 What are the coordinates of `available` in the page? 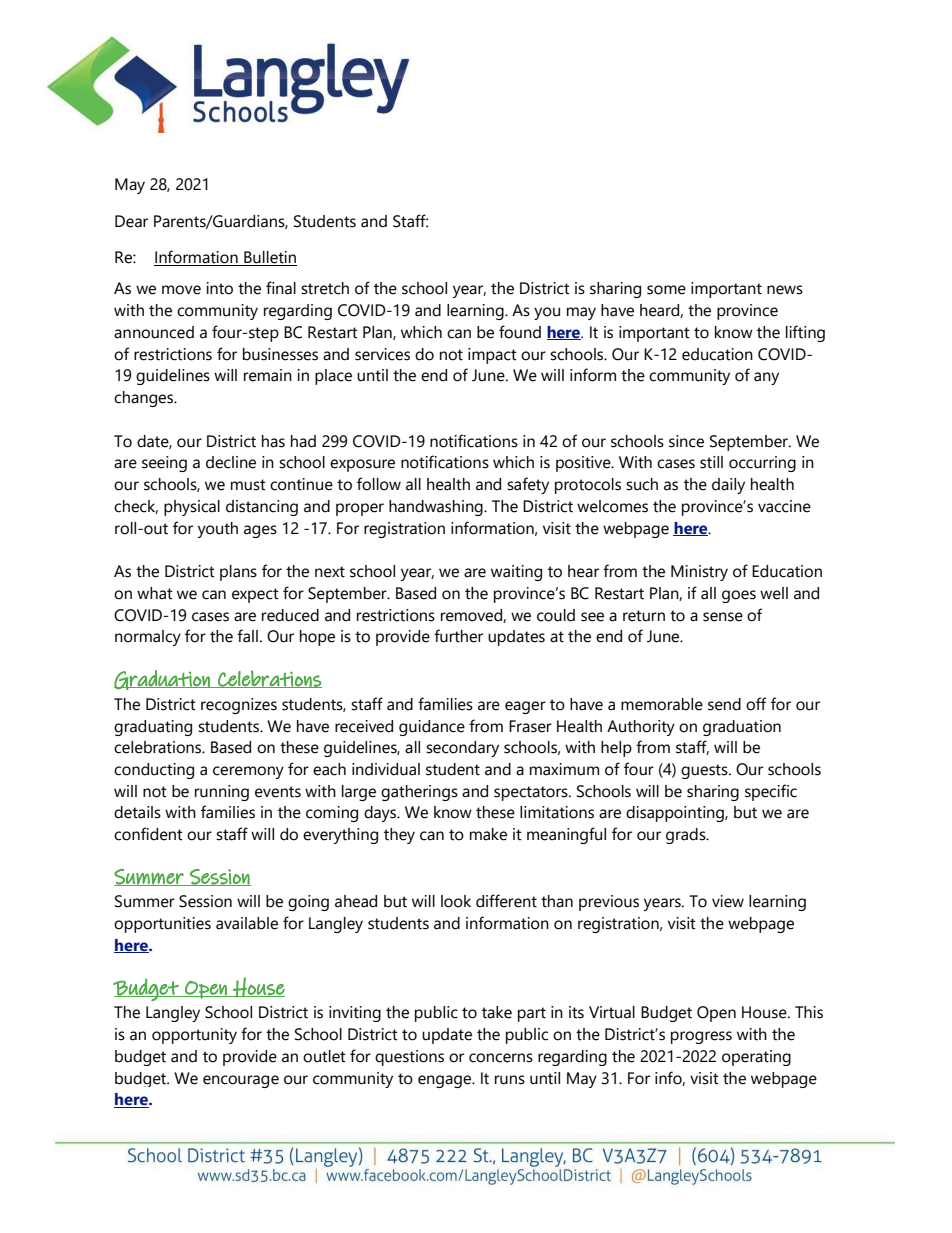 It's located at (247, 923).
